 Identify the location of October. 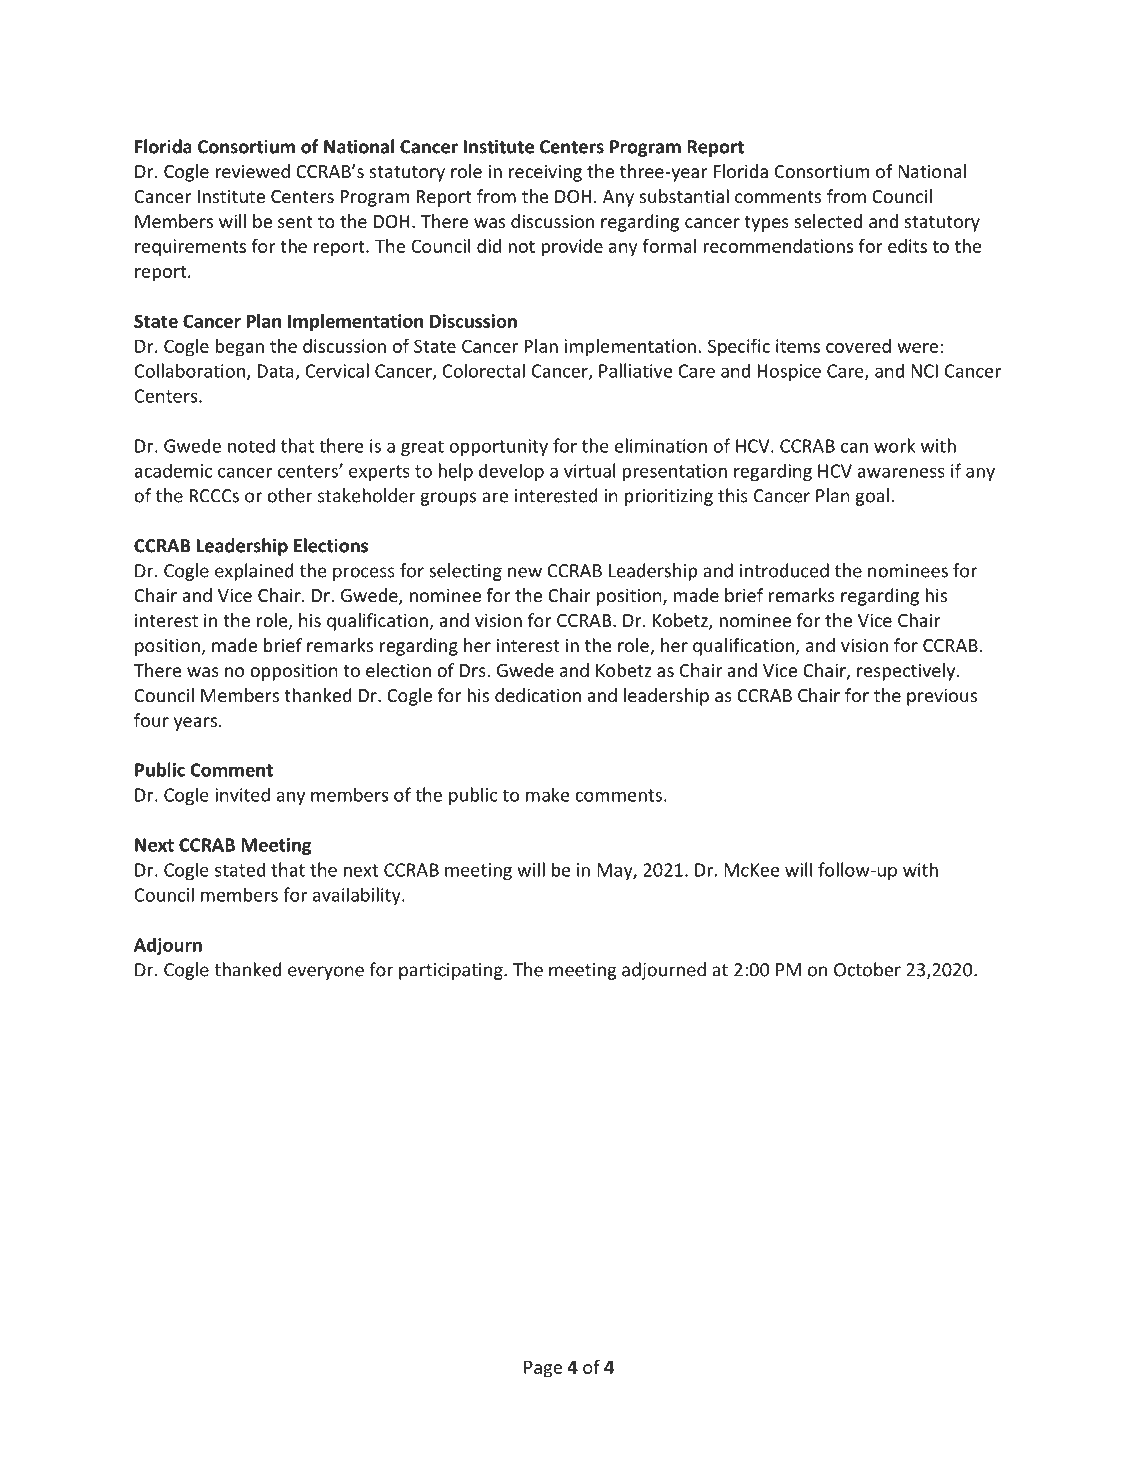
(867, 969).
